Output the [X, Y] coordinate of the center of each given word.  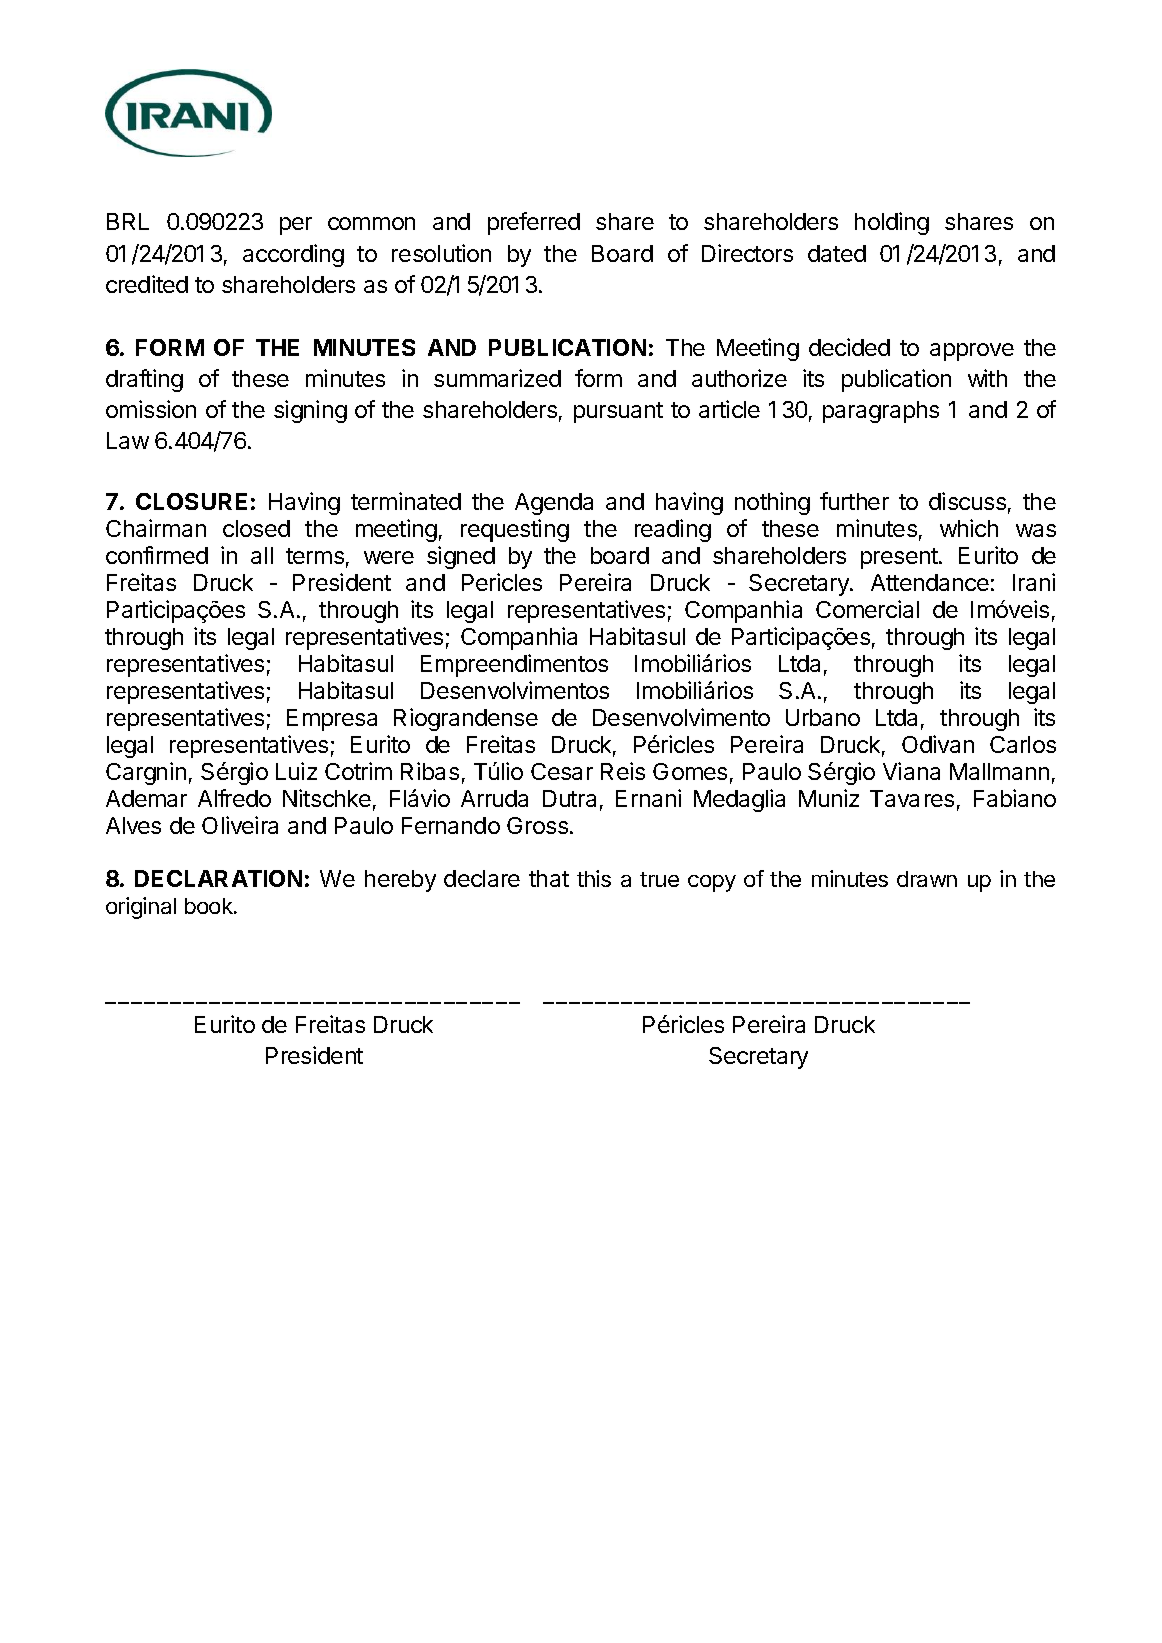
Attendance [930, 582]
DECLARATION [218, 878]
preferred [534, 223]
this [594, 878]
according [293, 255]
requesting [515, 530]
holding [892, 223]
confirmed [157, 555]
